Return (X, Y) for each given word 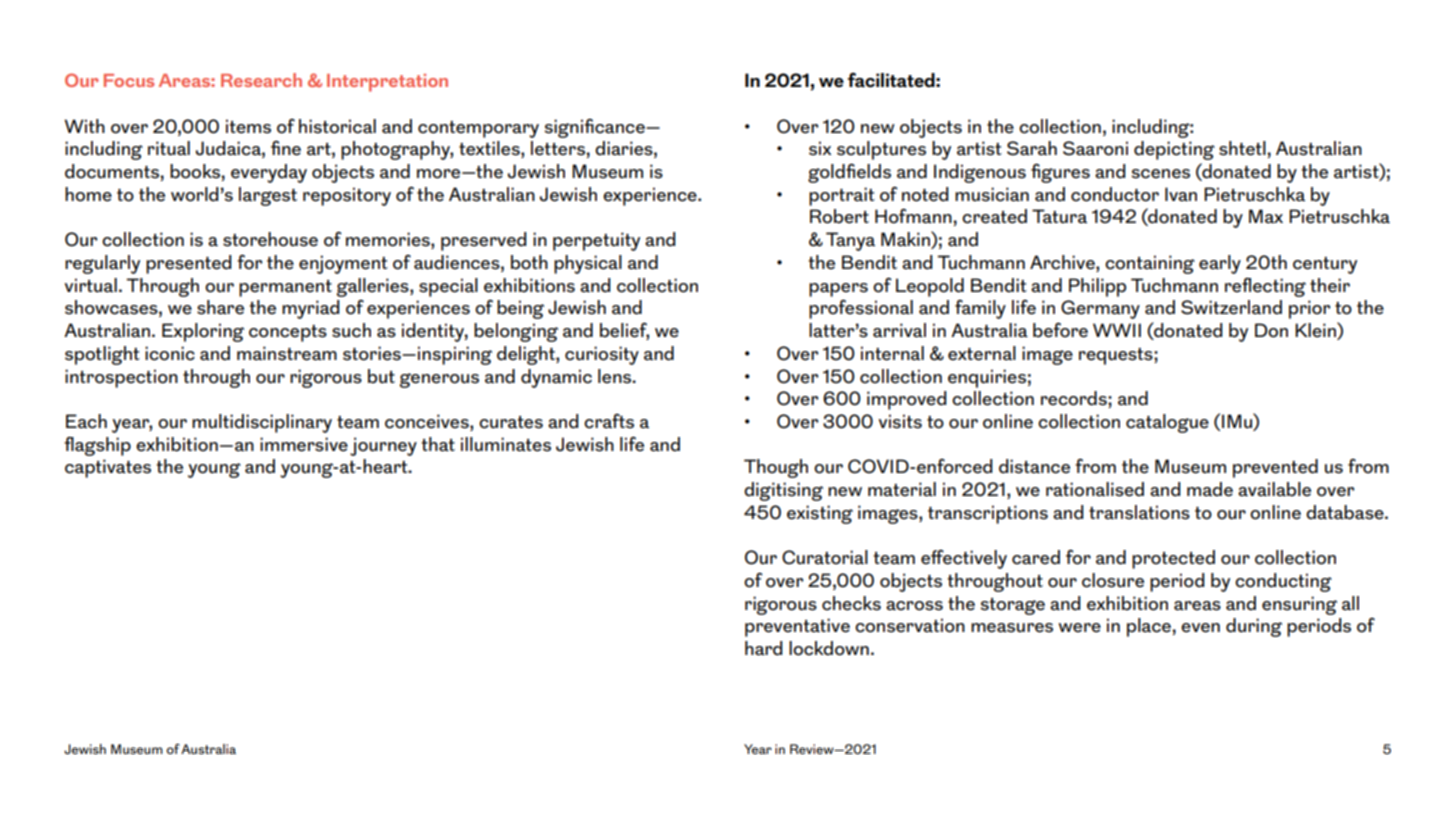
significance (595, 128)
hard (763, 648)
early (1220, 264)
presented (188, 264)
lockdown (829, 648)
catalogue (1167, 423)
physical (588, 264)
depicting (1174, 150)
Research (261, 80)
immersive (304, 444)
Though (776, 468)
